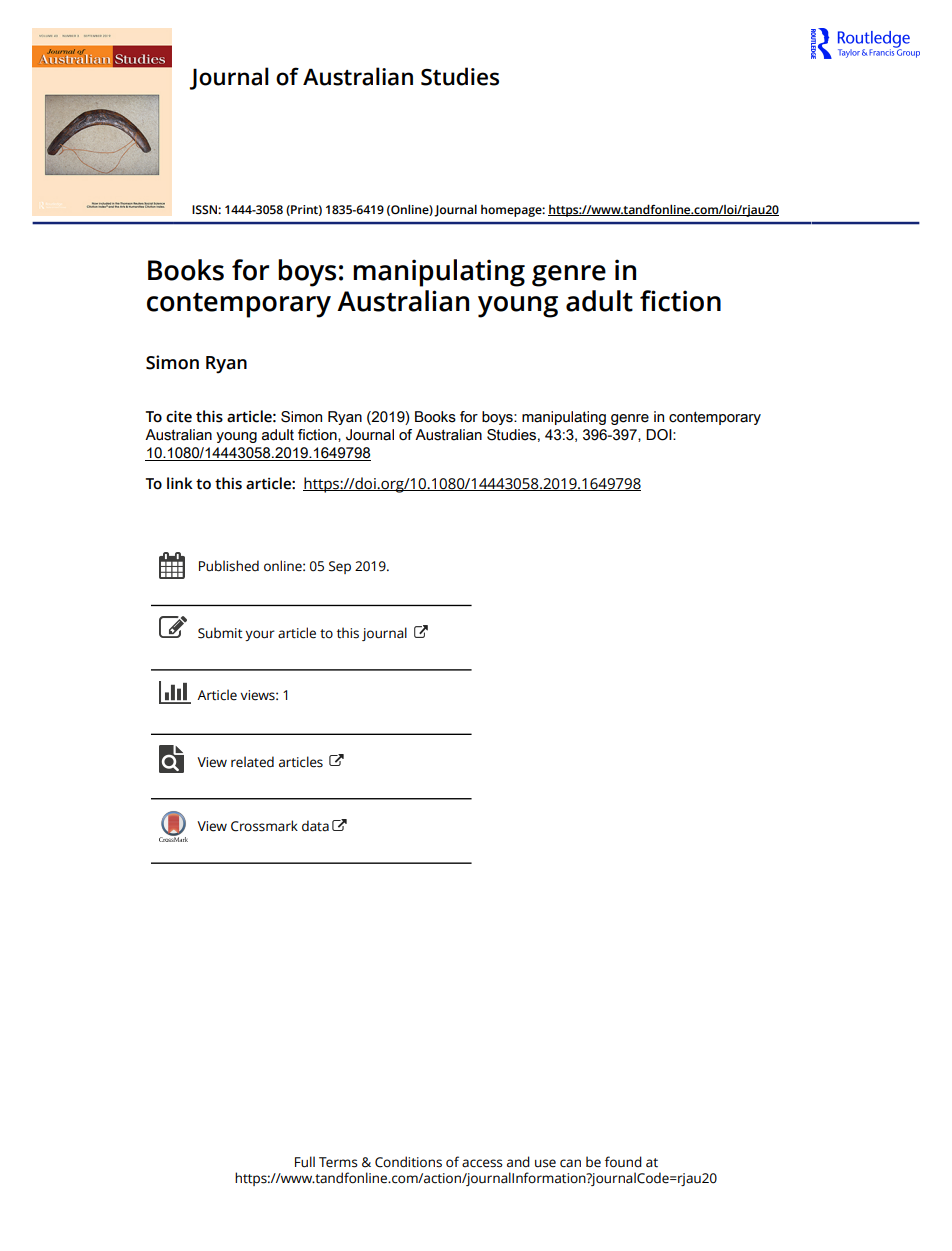  Describe the element at coordinates (570, 1163) in the image. I see `can` at that location.
